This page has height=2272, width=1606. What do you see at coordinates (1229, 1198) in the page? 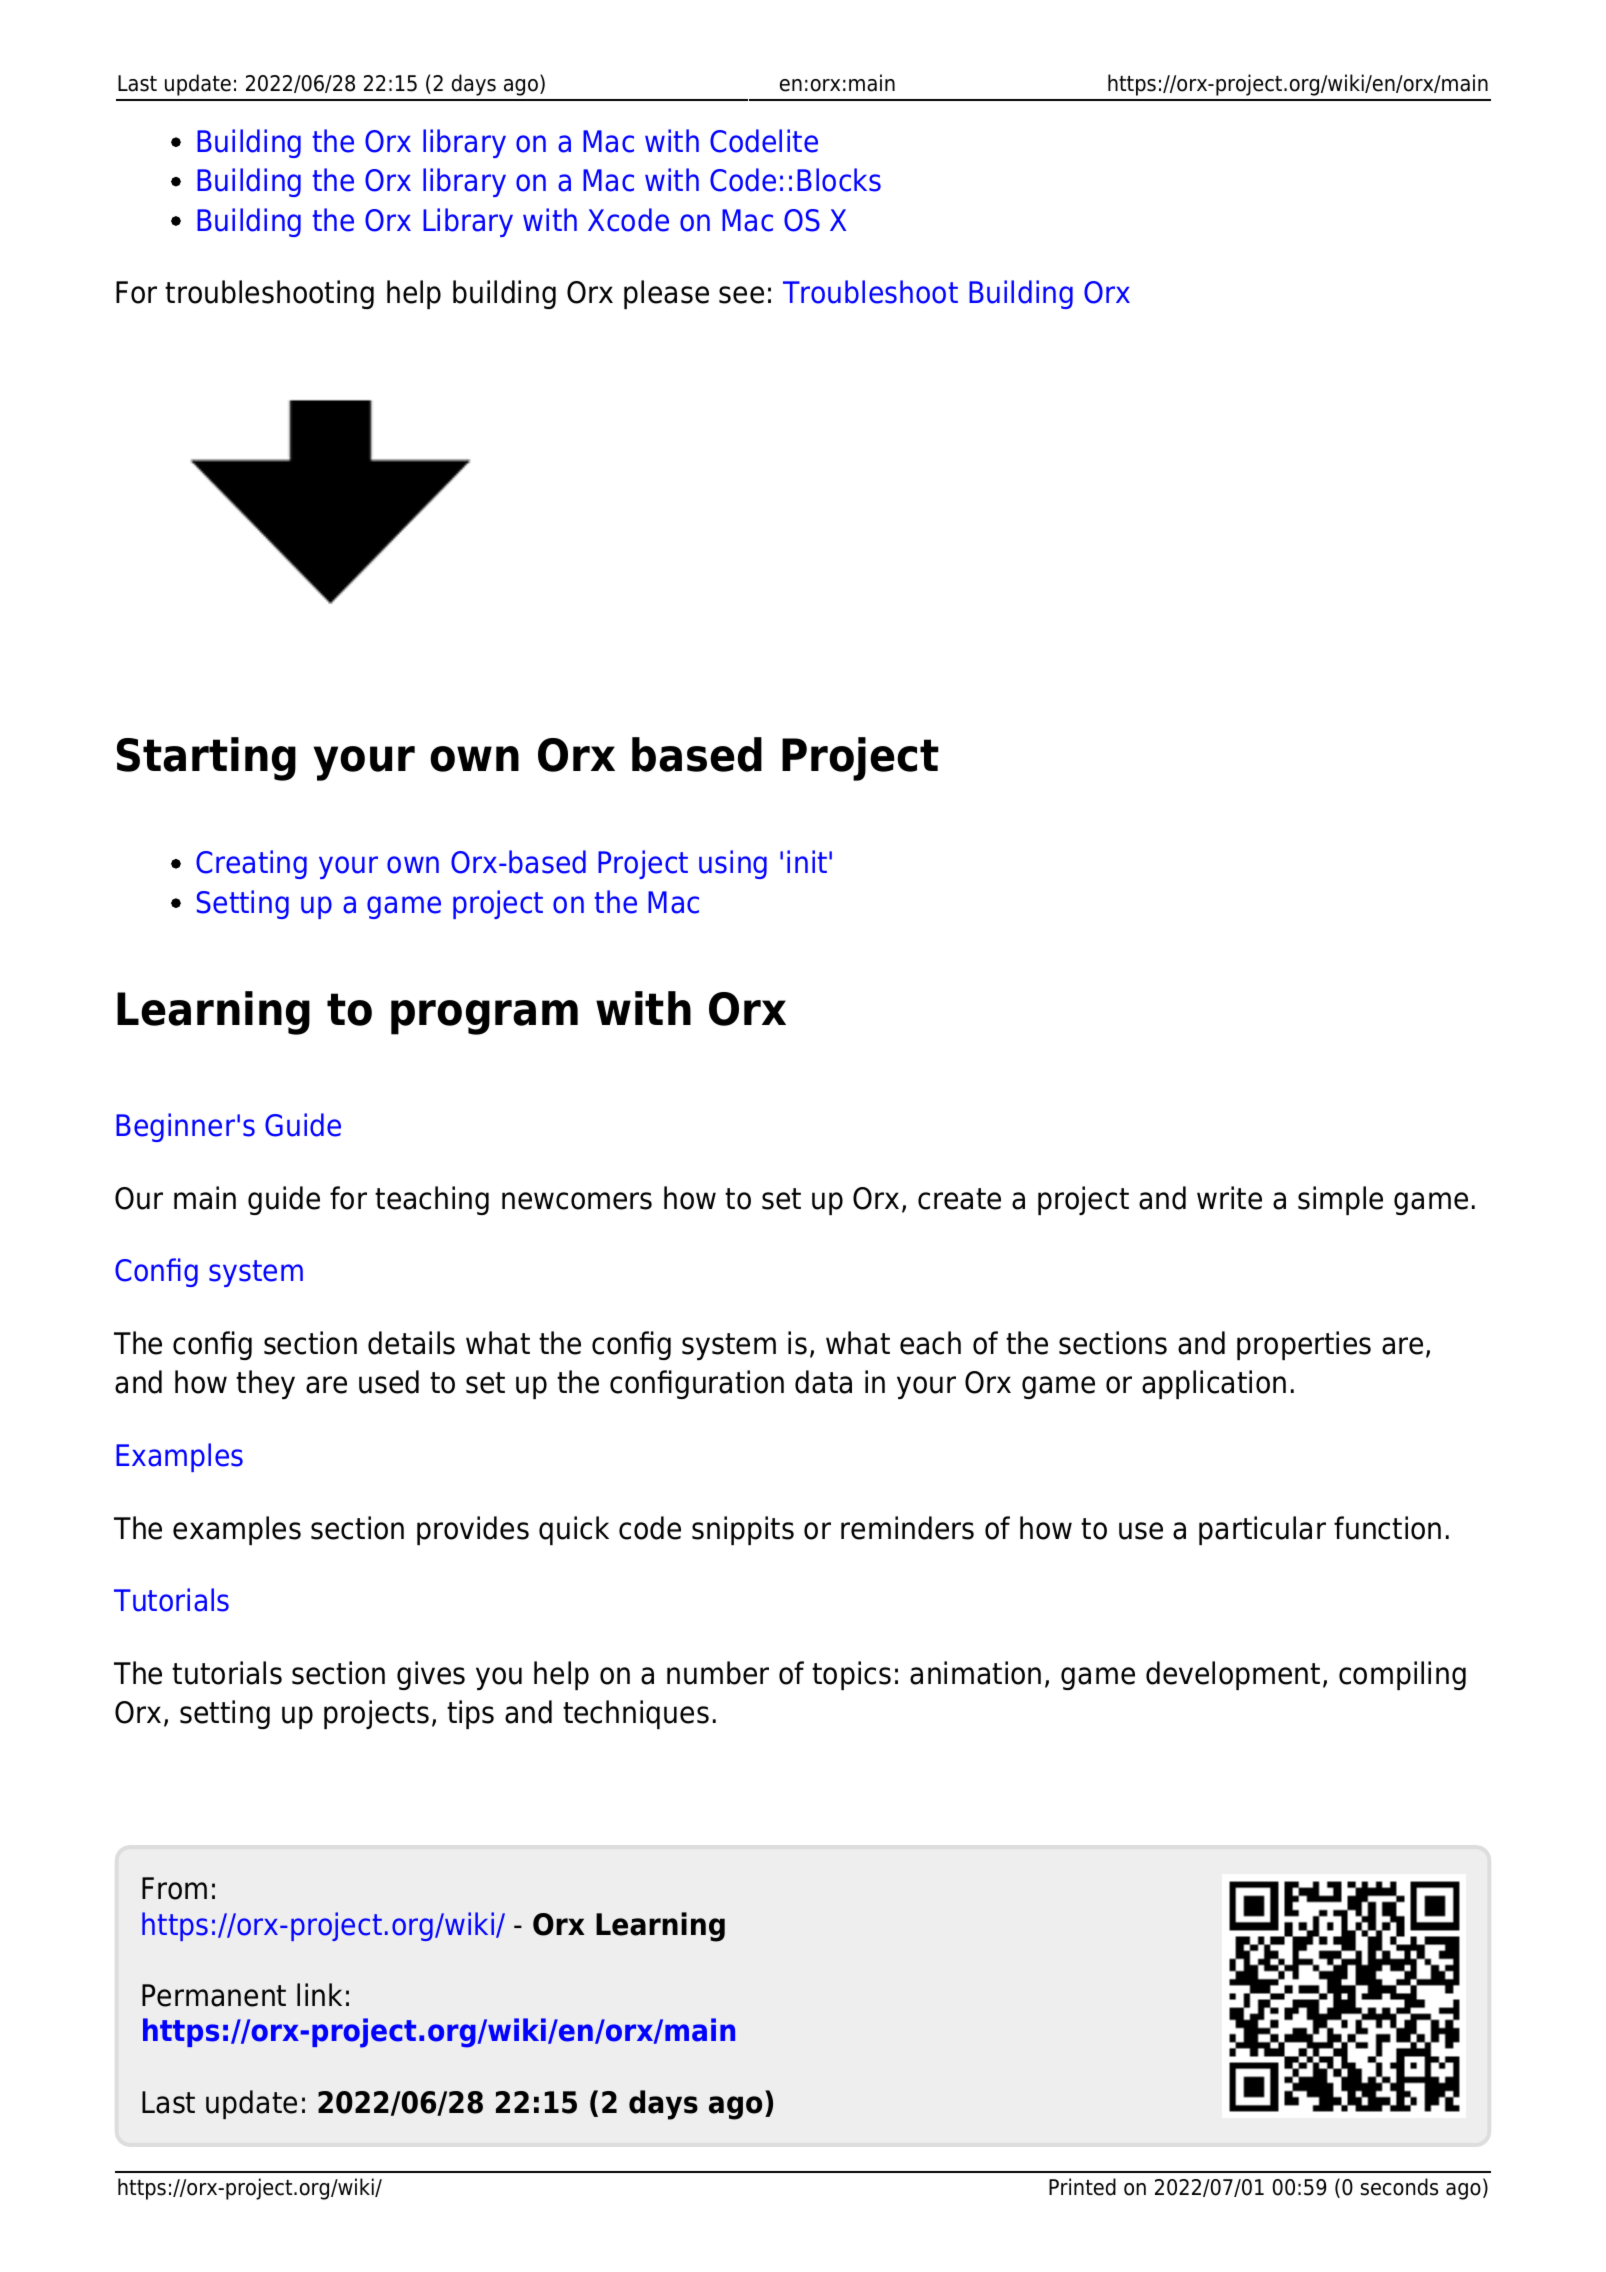
I see `write` at bounding box center [1229, 1198].
